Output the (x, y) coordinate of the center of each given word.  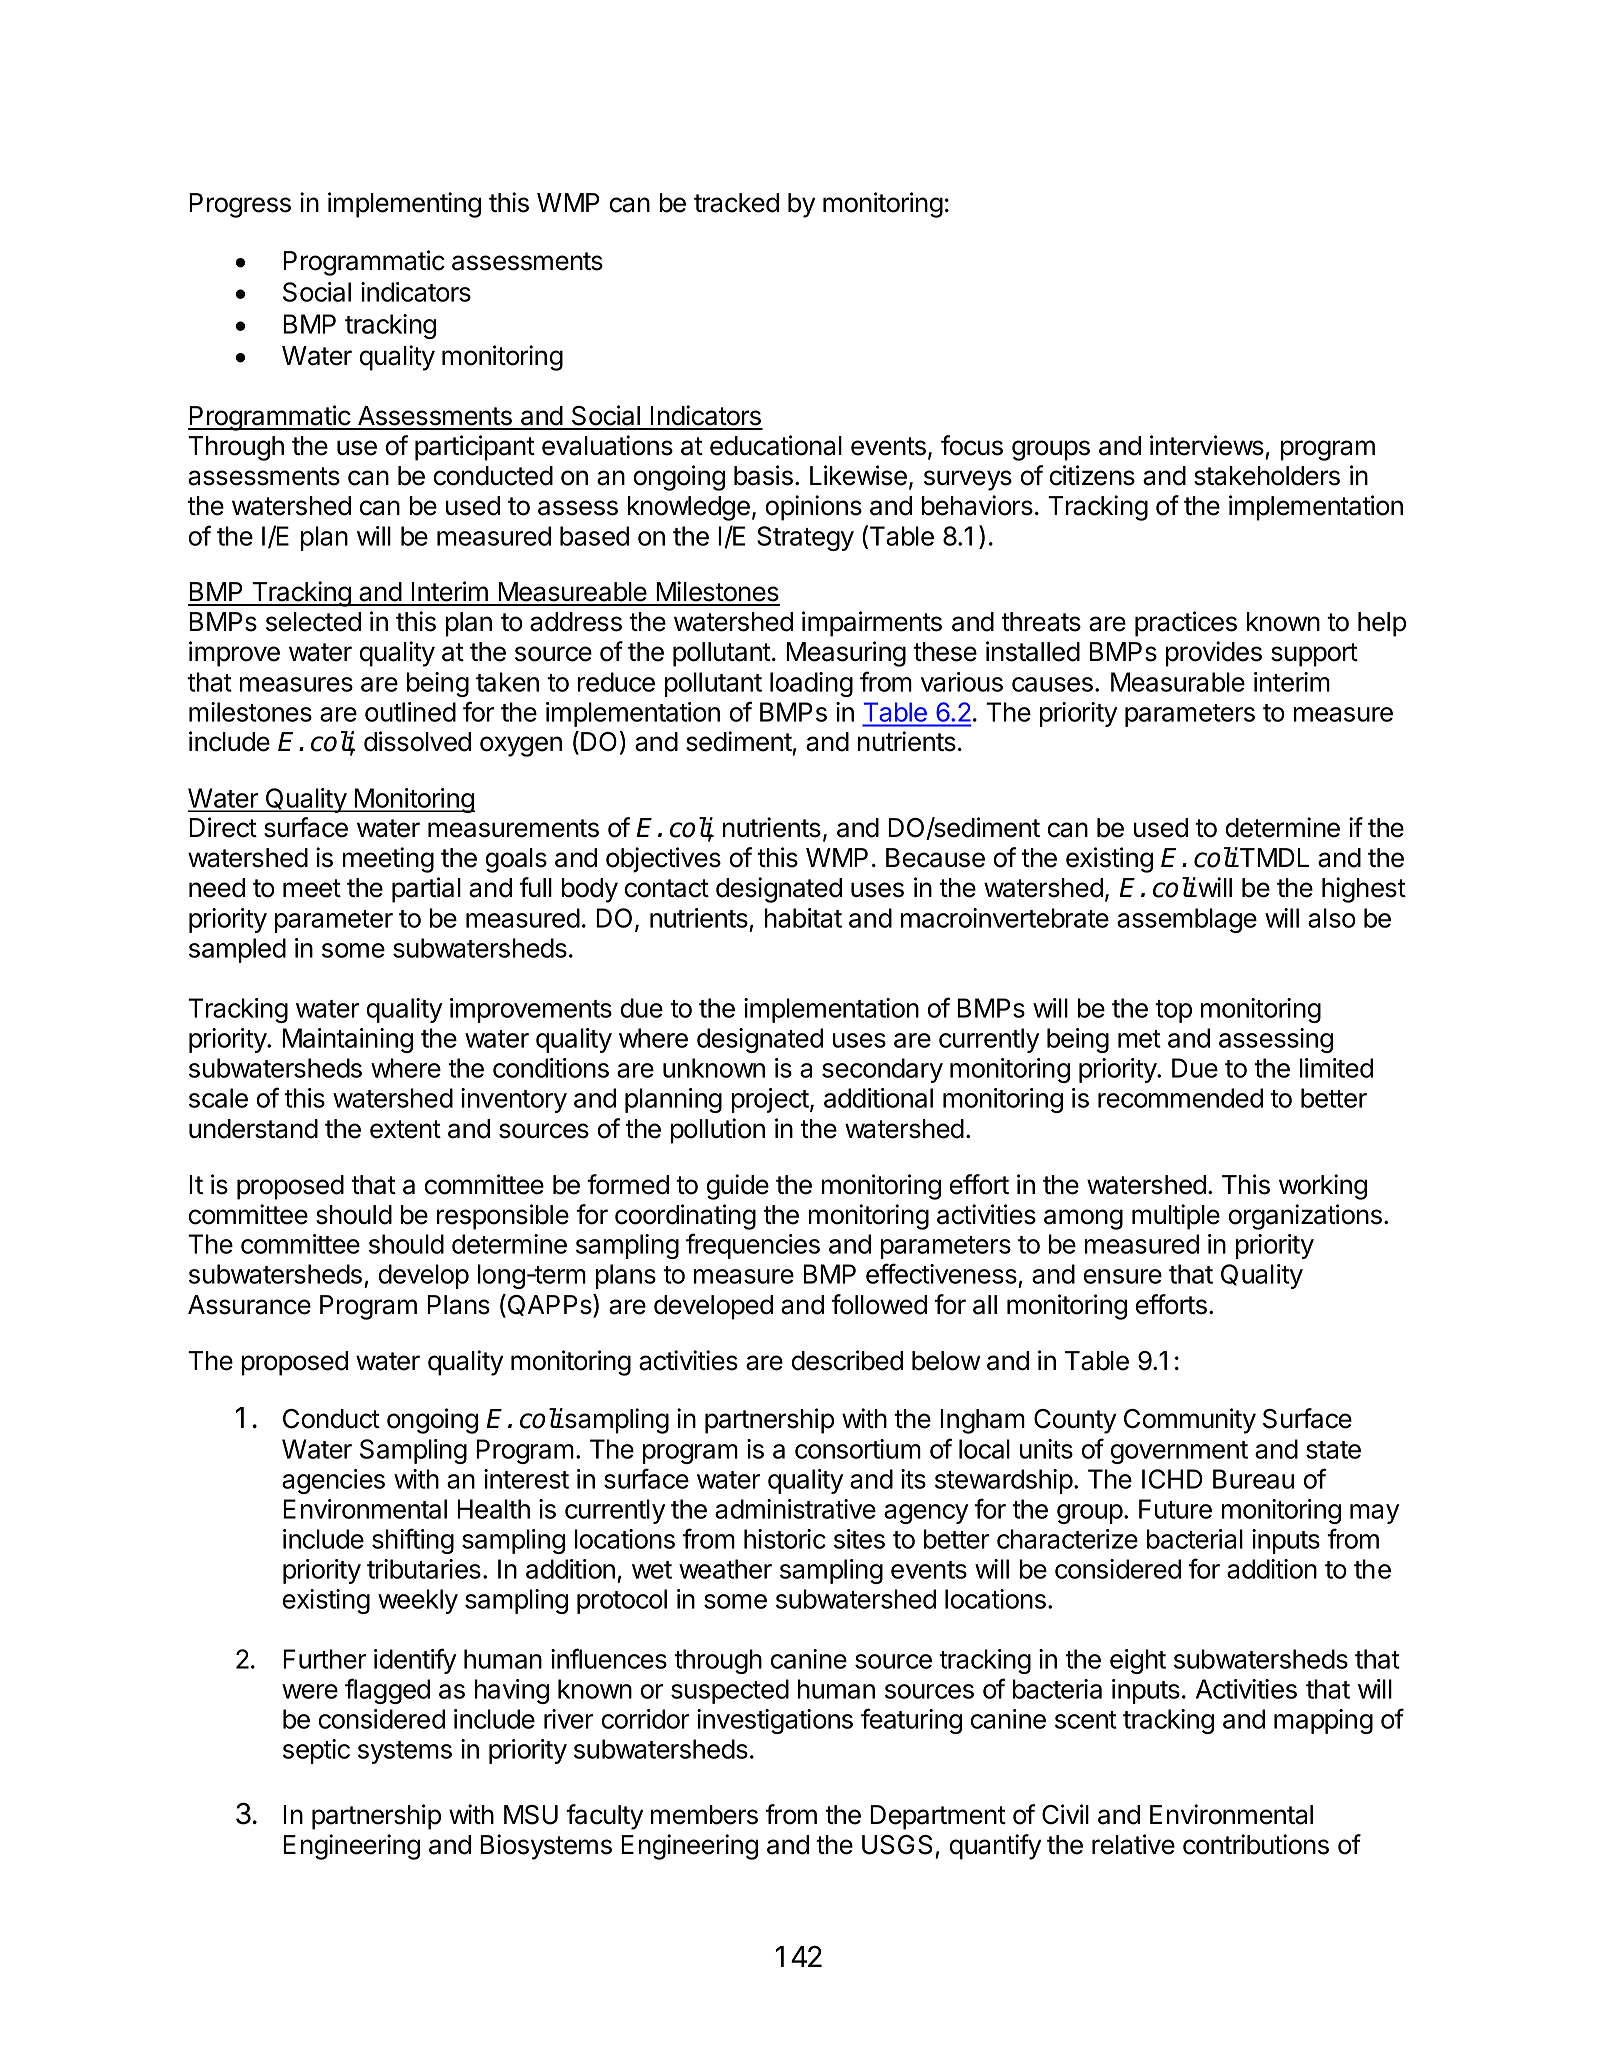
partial (426, 890)
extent (405, 1129)
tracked (736, 203)
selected (313, 622)
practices (1186, 624)
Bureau (1253, 1479)
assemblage (1187, 920)
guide (738, 1187)
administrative (795, 1509)
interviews (1207, 445)
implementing (404, 205)
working (1323, 1187)
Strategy (805, 538)
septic (316, 1751)
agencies (333, 1481)
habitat (803, 918)
